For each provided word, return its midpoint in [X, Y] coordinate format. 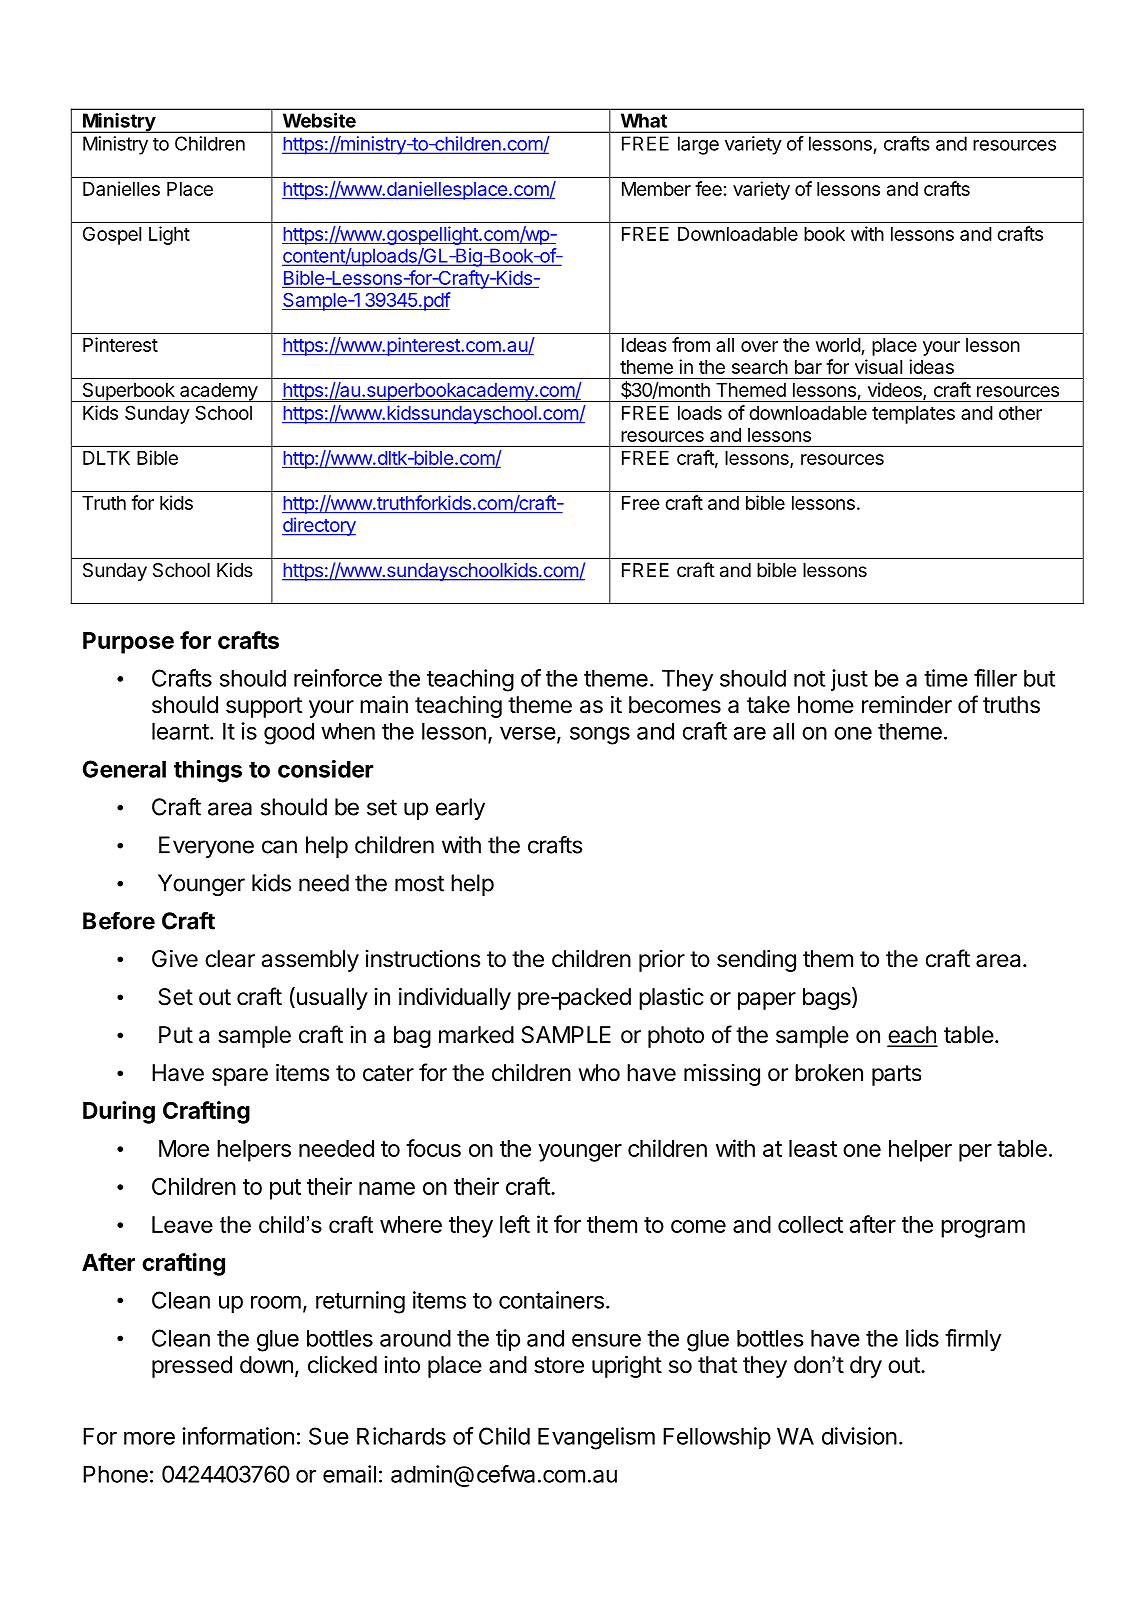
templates [913, 415]
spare [240, 1077]
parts [896, 1075]
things [208, 771]
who [599, 1072]
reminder [907, 705]
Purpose [128, 643]
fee [708, 188]
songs [600, 736]
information [238, 1436]
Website [319, 120]
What [644, 120]
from [691, 344]
